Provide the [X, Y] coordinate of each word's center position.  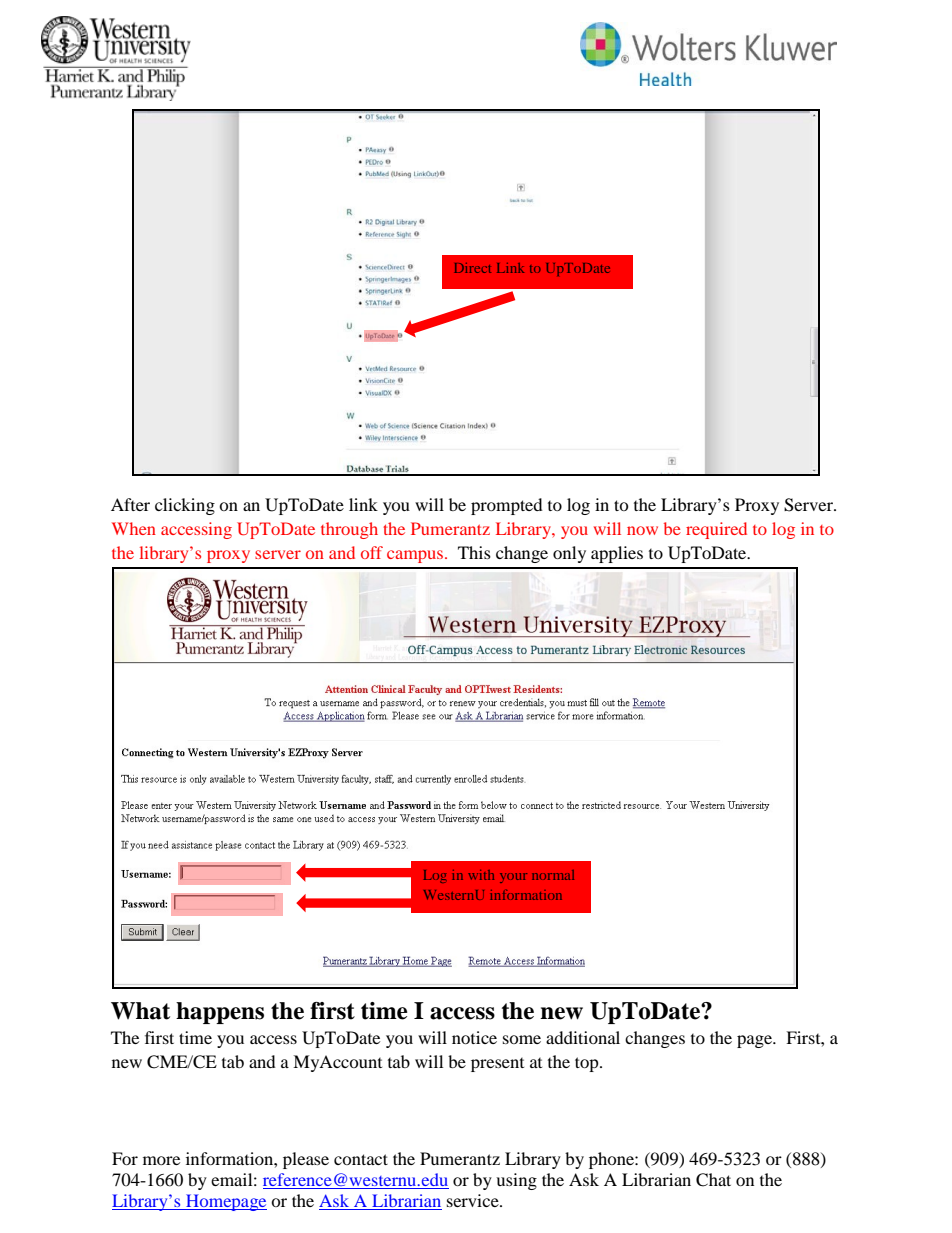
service [474, 1200]
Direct [472, 268]
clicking [185, 506]
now [642, 530]
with [481, 875]
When [134, 528]
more [161, 1160]
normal [553, 875]
